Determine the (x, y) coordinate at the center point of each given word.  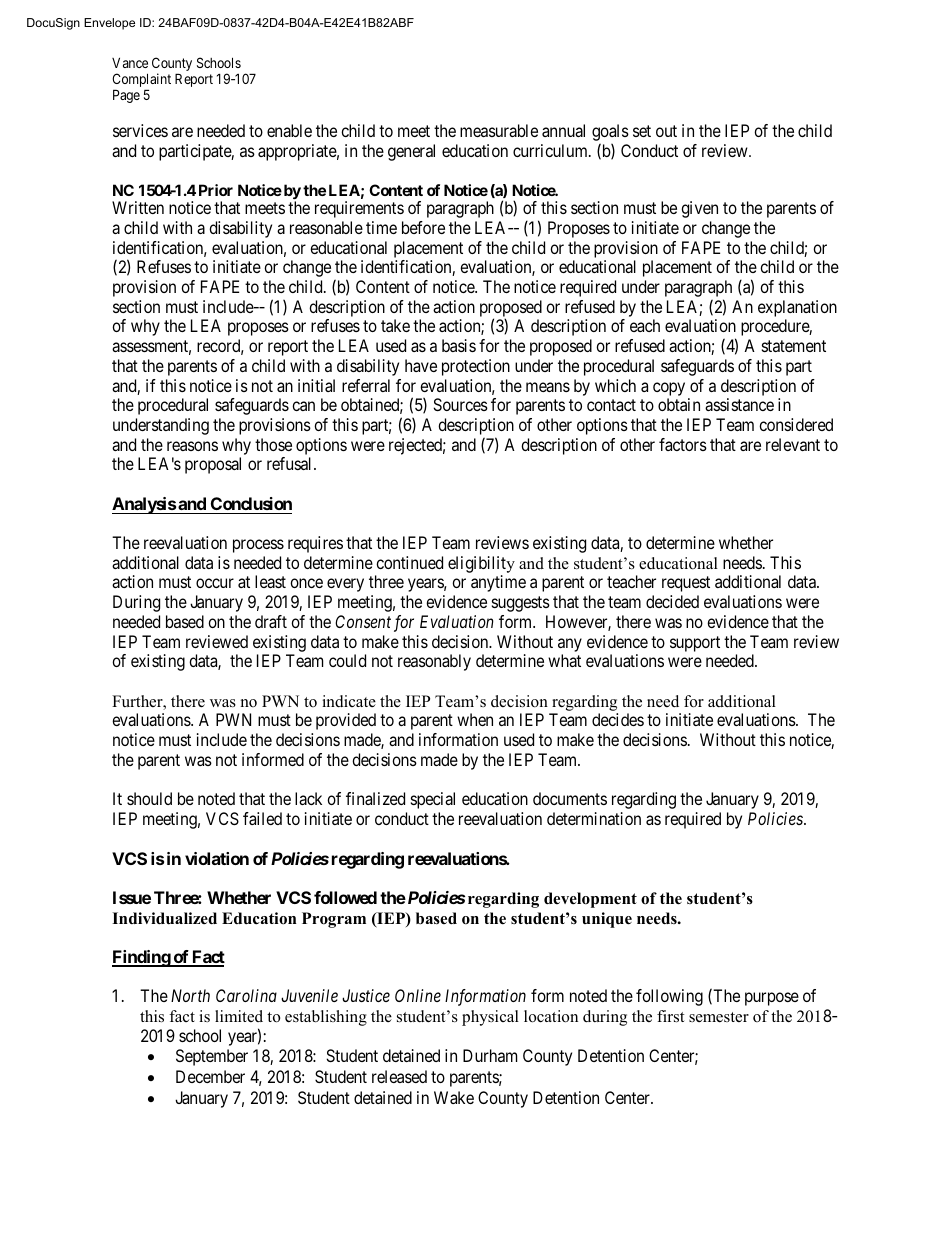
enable (289, 130)
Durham (490, 1055)
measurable (499, 130)
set (642, 131)
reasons (192, 446)
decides (618, 719)
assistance (739, 404)
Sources (460, 404)
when (475, 719)
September (212, 1057)
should (149, 798)
